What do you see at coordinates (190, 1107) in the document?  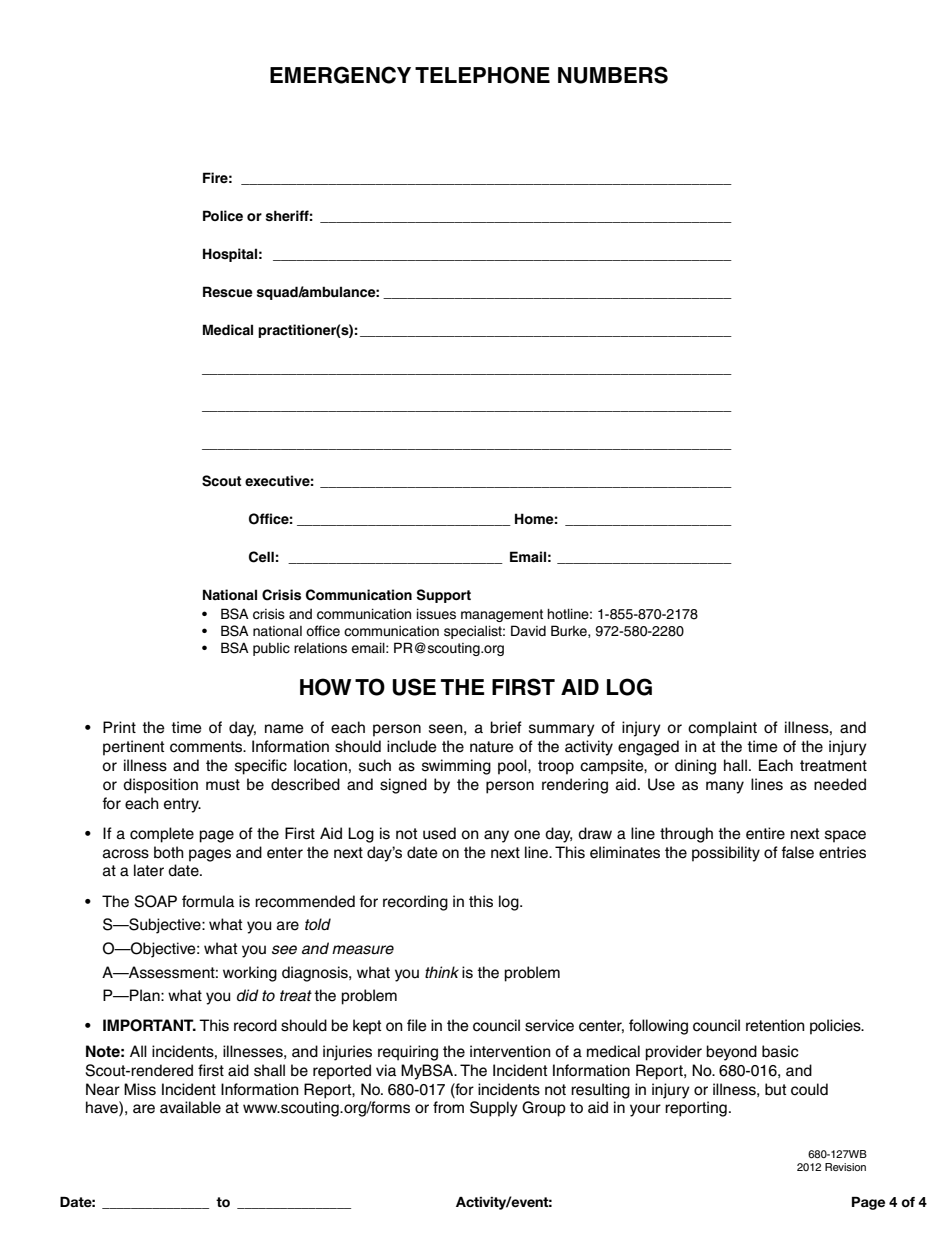 I see `available` at bounding box center [190, 1107].
